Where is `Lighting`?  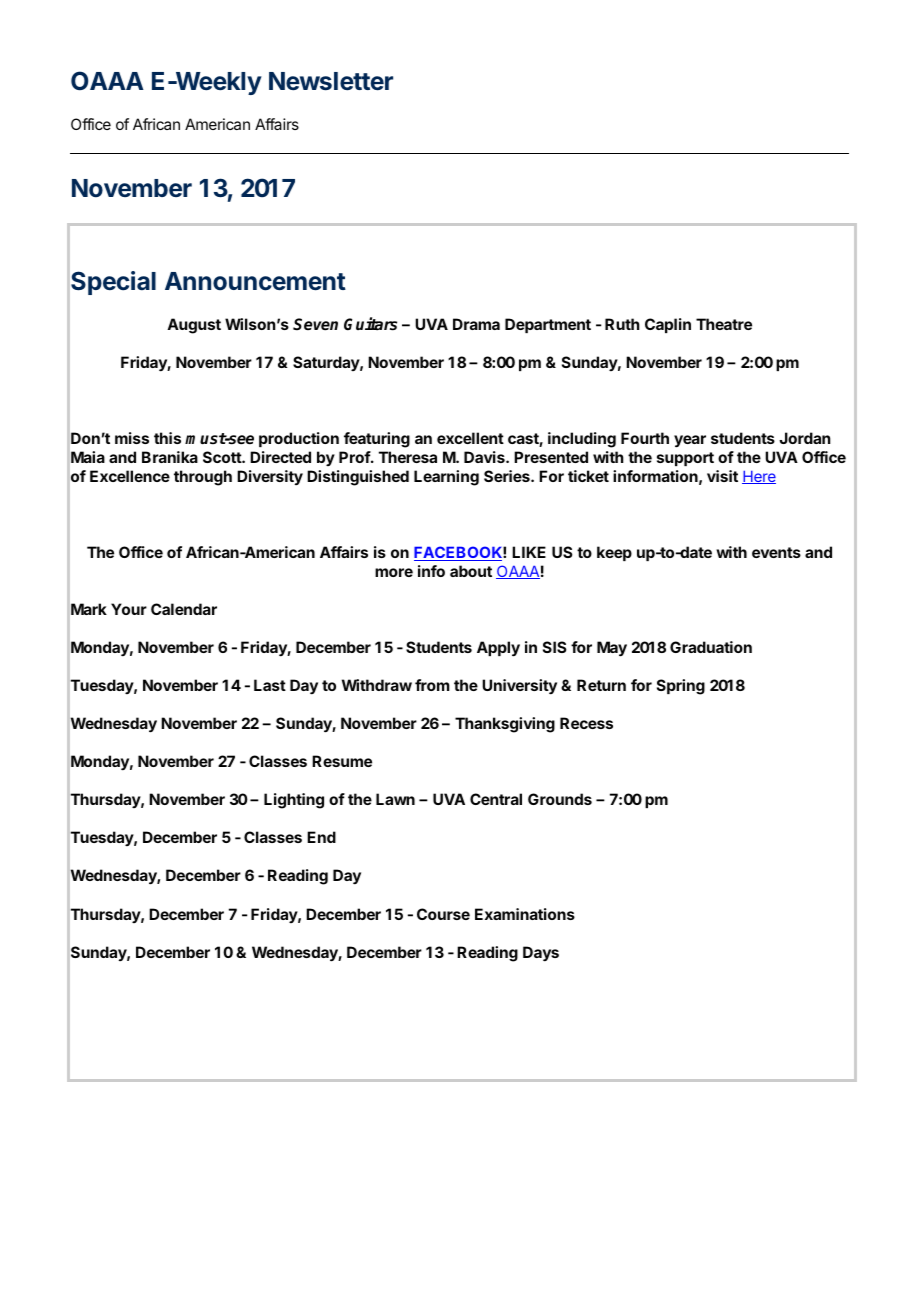
Lighting is located at coordinates (294, 801).
